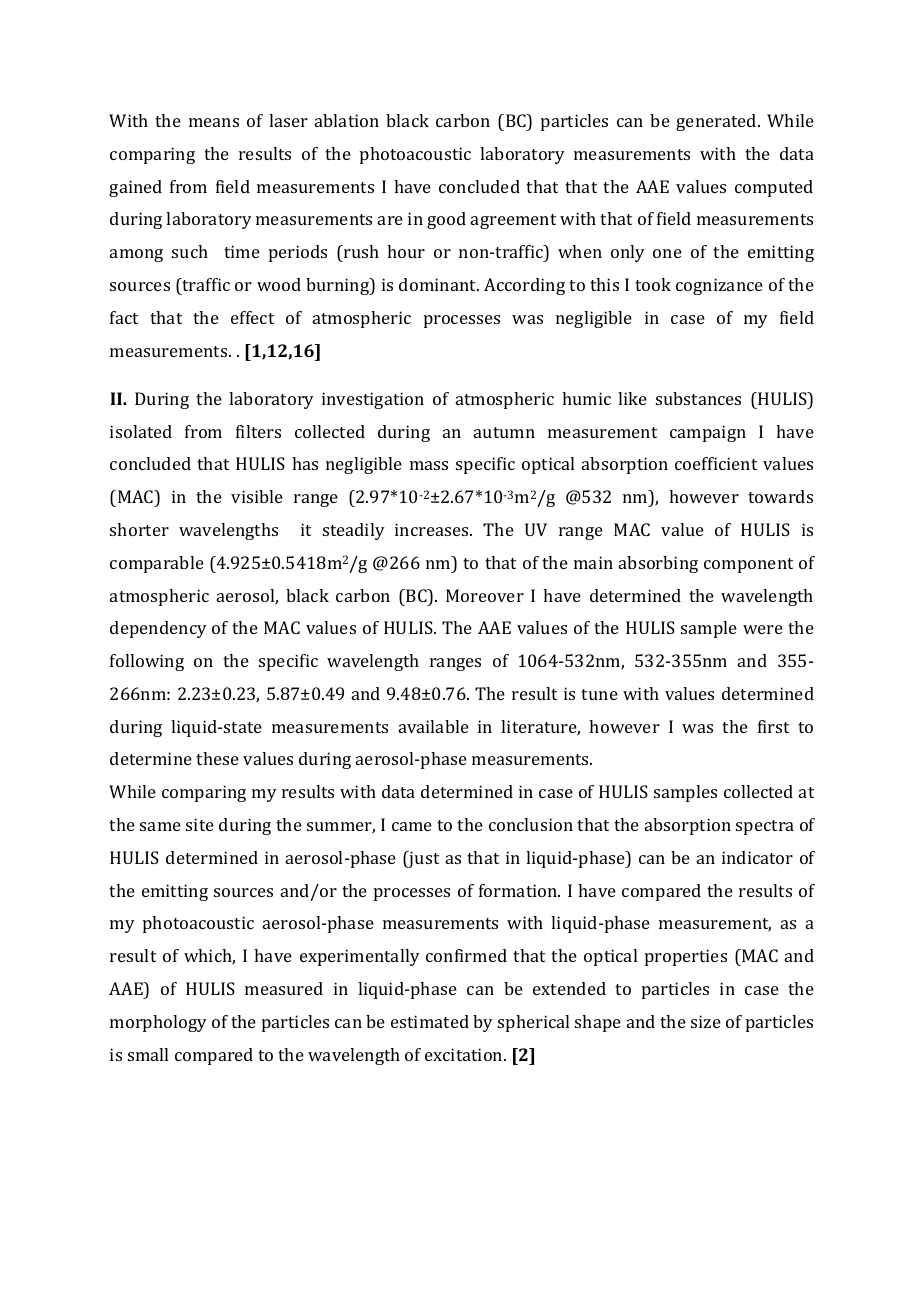 The image size is (924, 1308). Describe the element at coordinates (434, 726) in the image. I see `available` at that location.
